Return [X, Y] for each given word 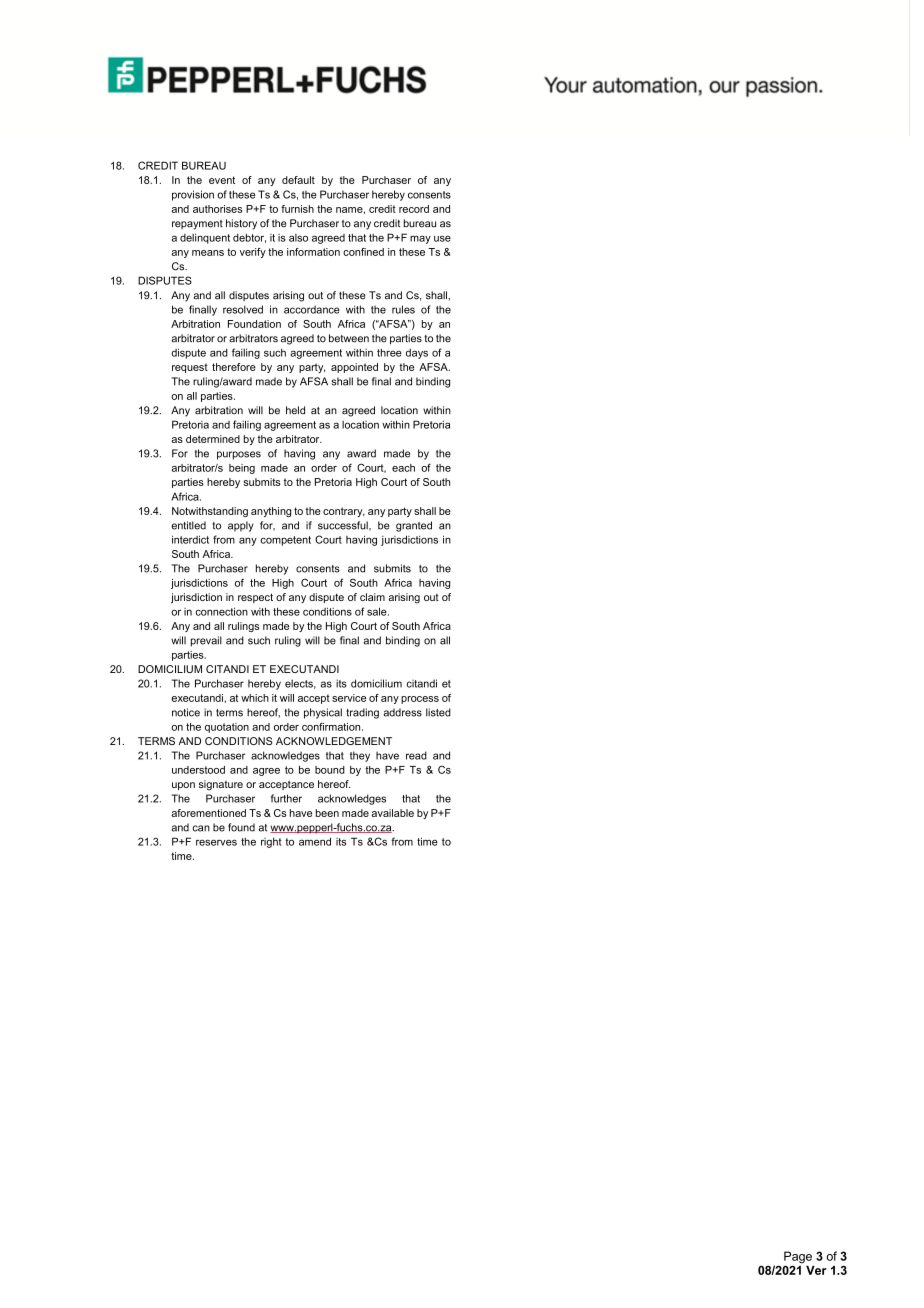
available [392, 813]
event [222, 180]
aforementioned [208, 813]
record [414, 209]
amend [315, 841]
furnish [297, 209]
